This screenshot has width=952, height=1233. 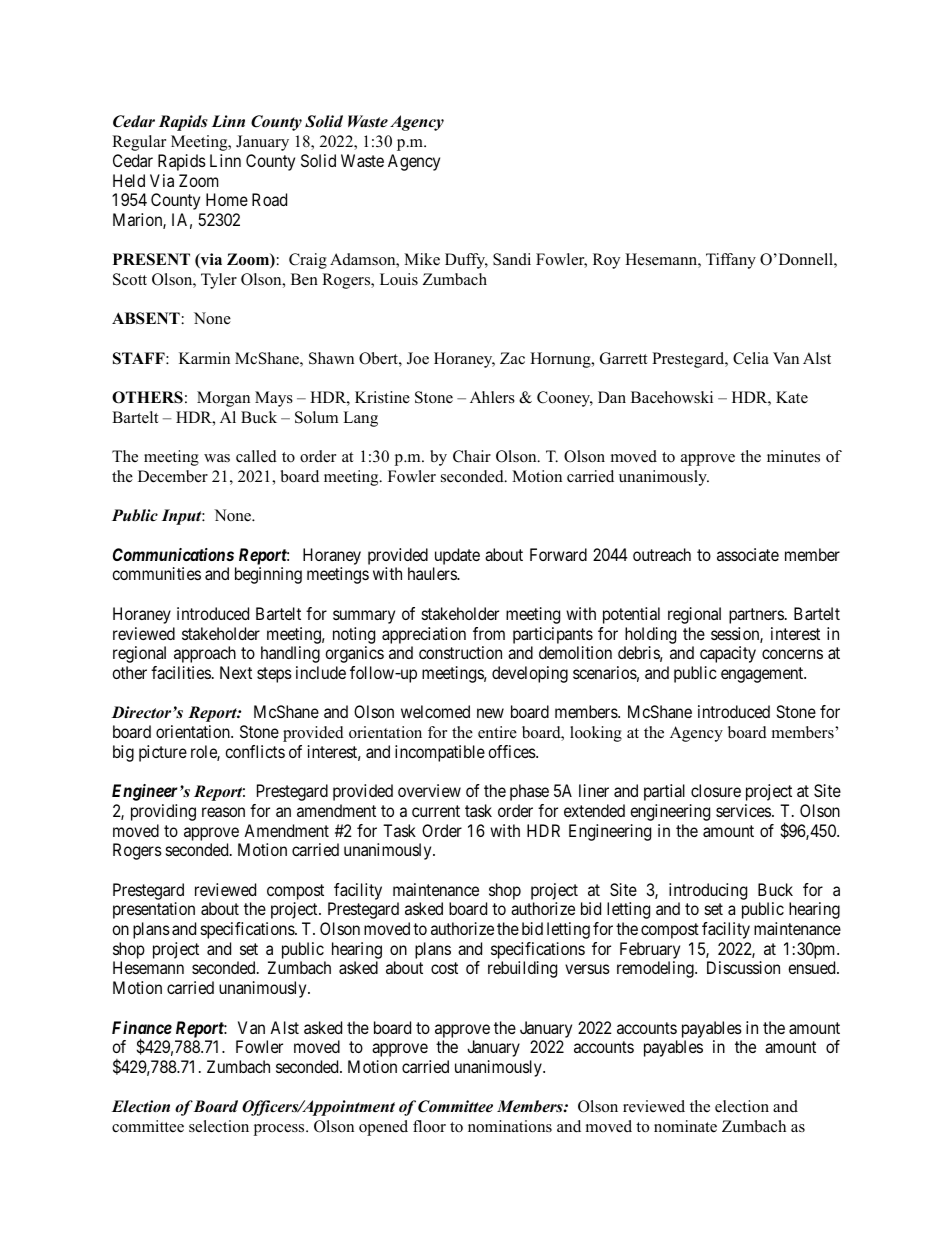 What do you see at coordinates (728, 654) in the screenshot?
I see `capacity` at bounding box center [728, 654].
